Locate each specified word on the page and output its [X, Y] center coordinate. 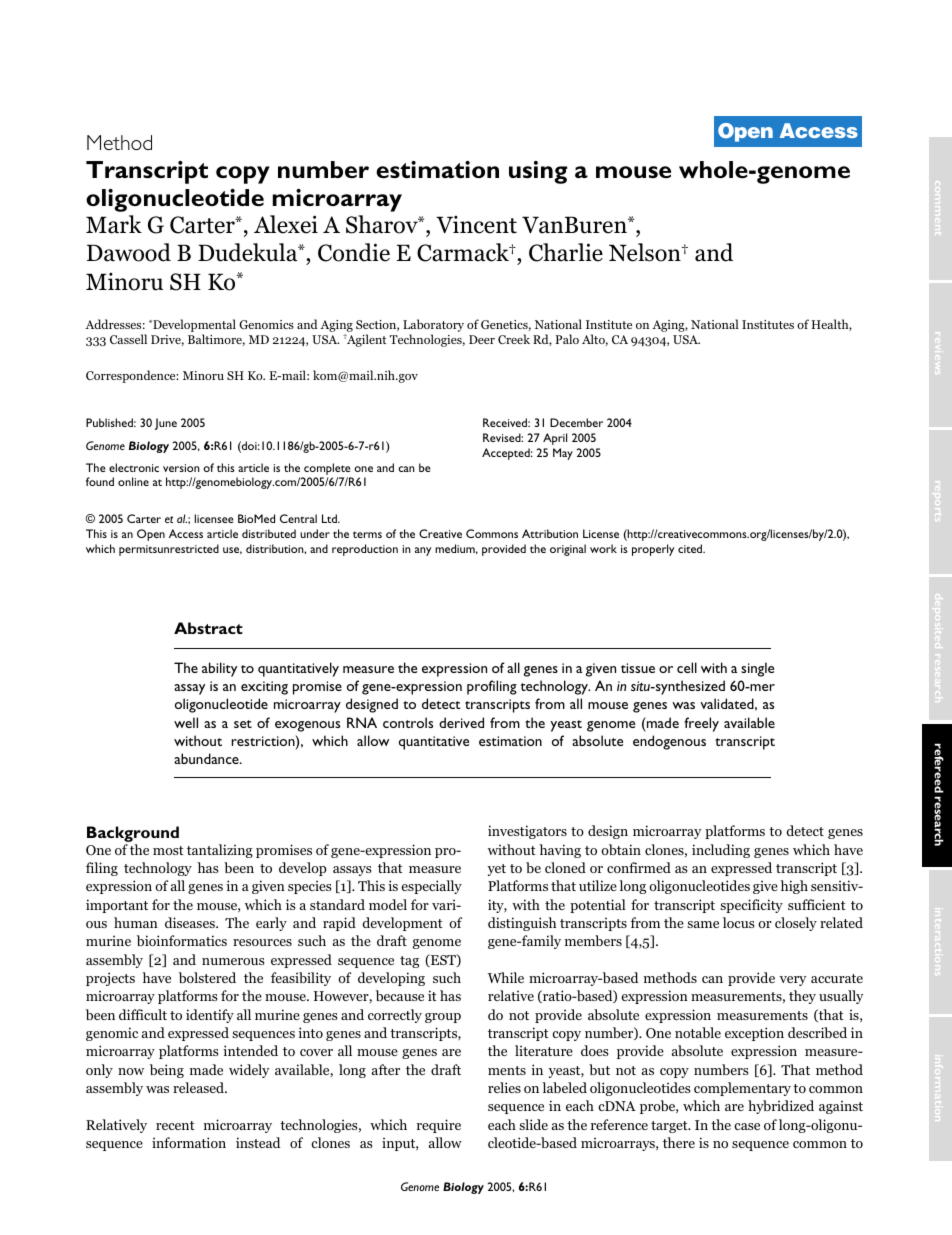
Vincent [476, 225]
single [757, 669]
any [423, 551]
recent [175, 1125]
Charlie [566, 252]
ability [219, 669]
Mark [114, 224]
